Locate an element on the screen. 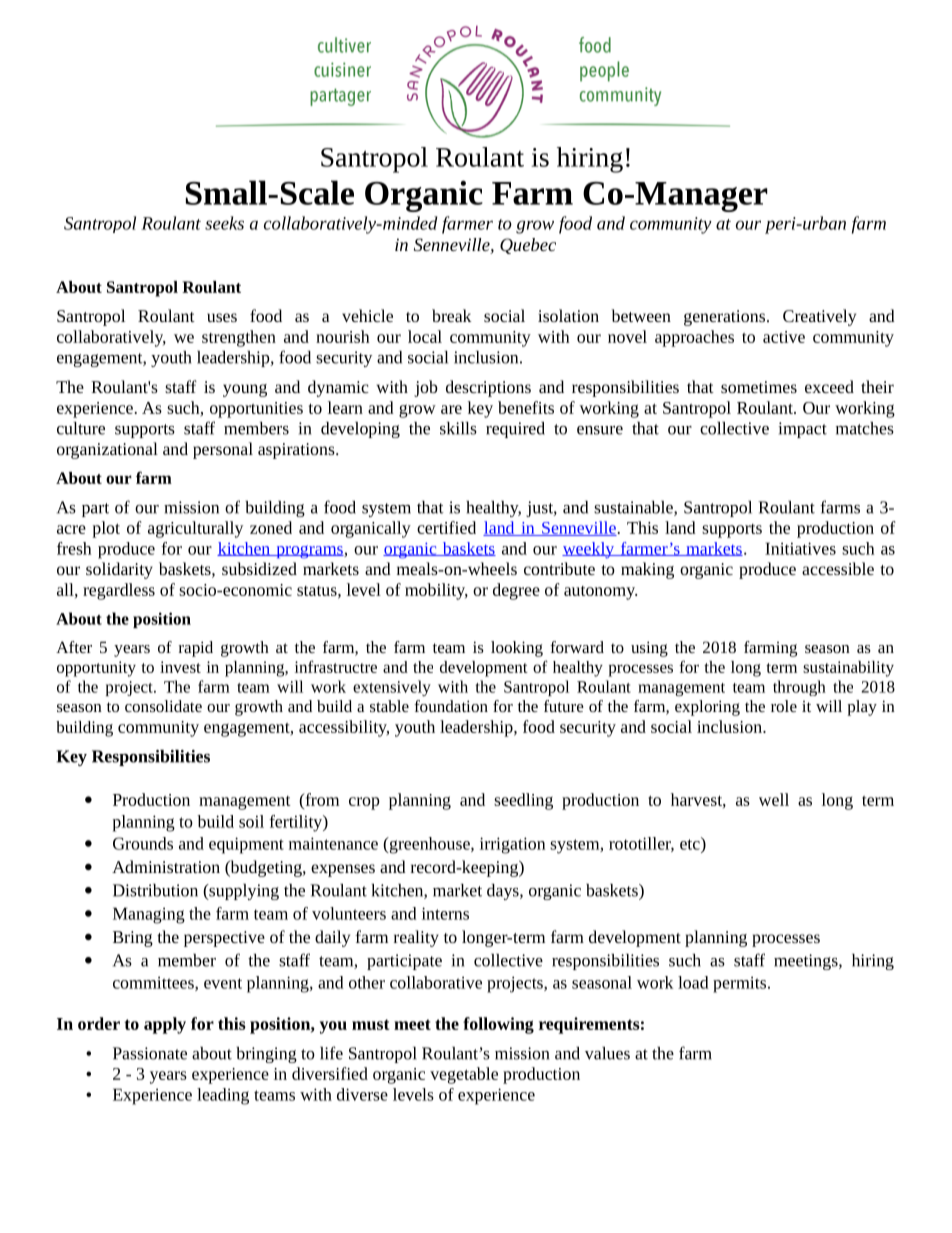  Passionate is located at coordinates (150, 1053).
